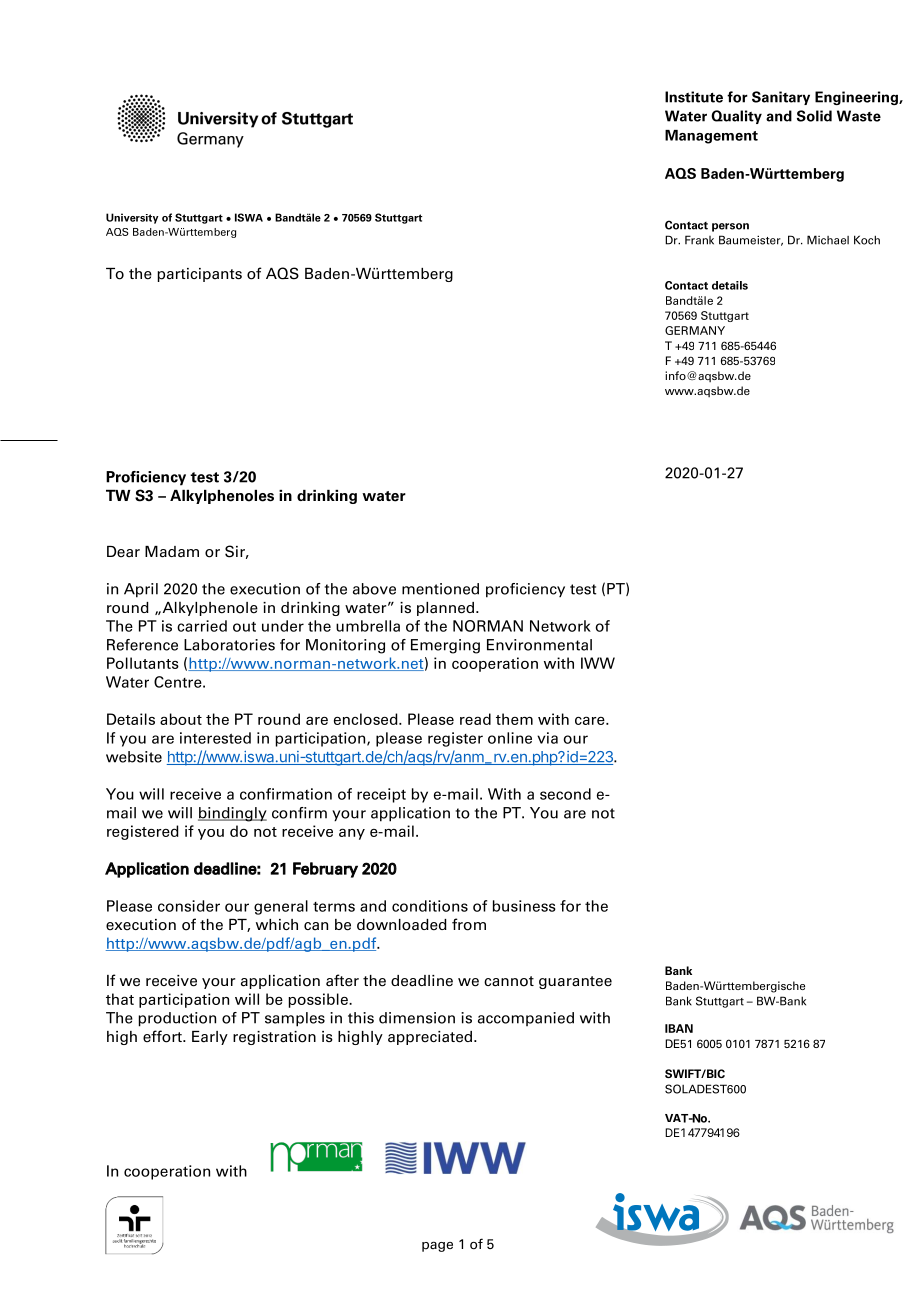  Describe the element at coordinates (679, 1028) in the document. I see `IBAN` at that location.
